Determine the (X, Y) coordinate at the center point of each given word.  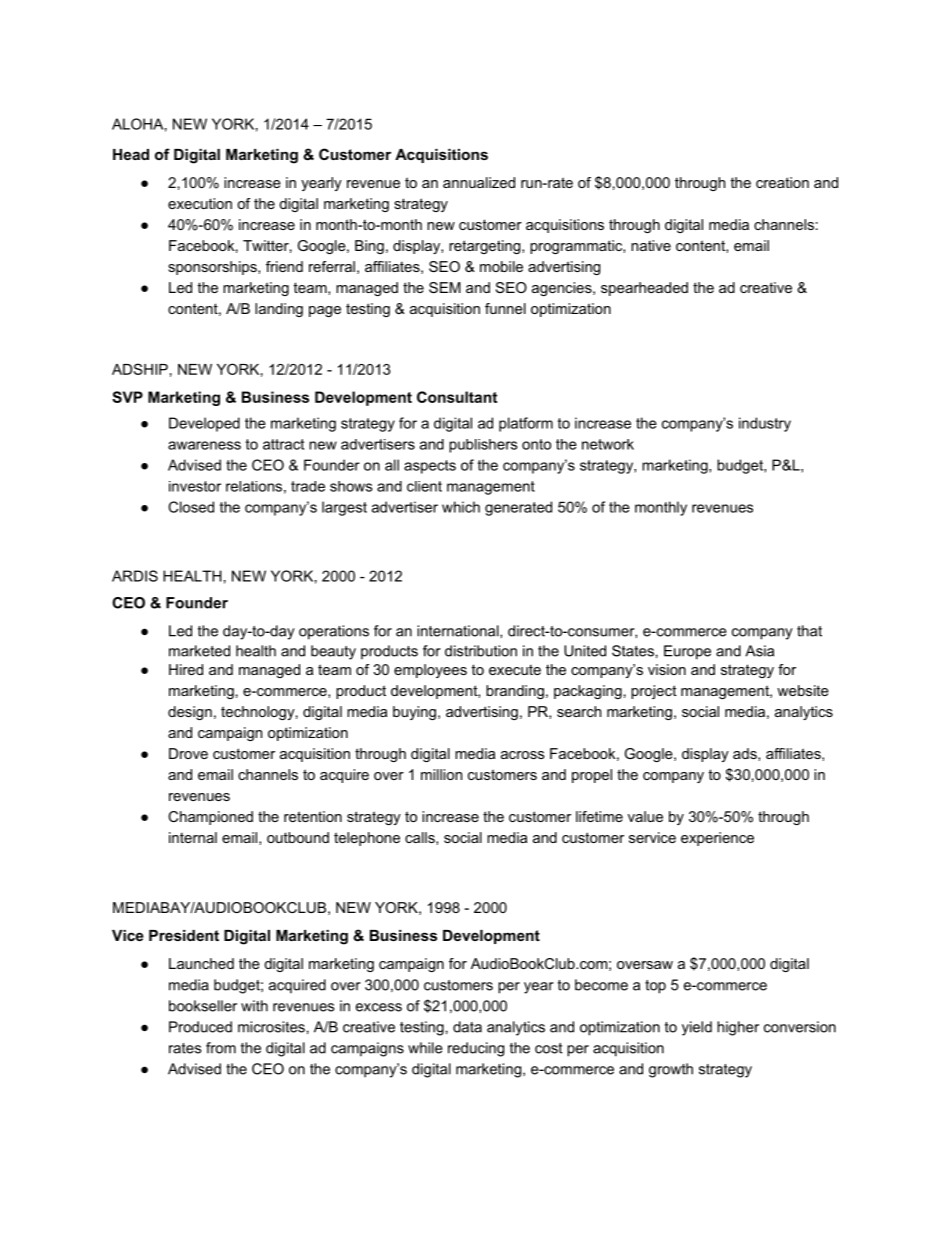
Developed (204, 424)
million (441, 774)
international (459, 631)
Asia (759, 651)
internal (193, 837)
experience (717, 839)
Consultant (457, 397)
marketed (199, 651)
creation (782, 182)
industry (765, 424)
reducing (476, 1049)
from (221, 1048)
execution (200, 203)
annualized (479, 182)
